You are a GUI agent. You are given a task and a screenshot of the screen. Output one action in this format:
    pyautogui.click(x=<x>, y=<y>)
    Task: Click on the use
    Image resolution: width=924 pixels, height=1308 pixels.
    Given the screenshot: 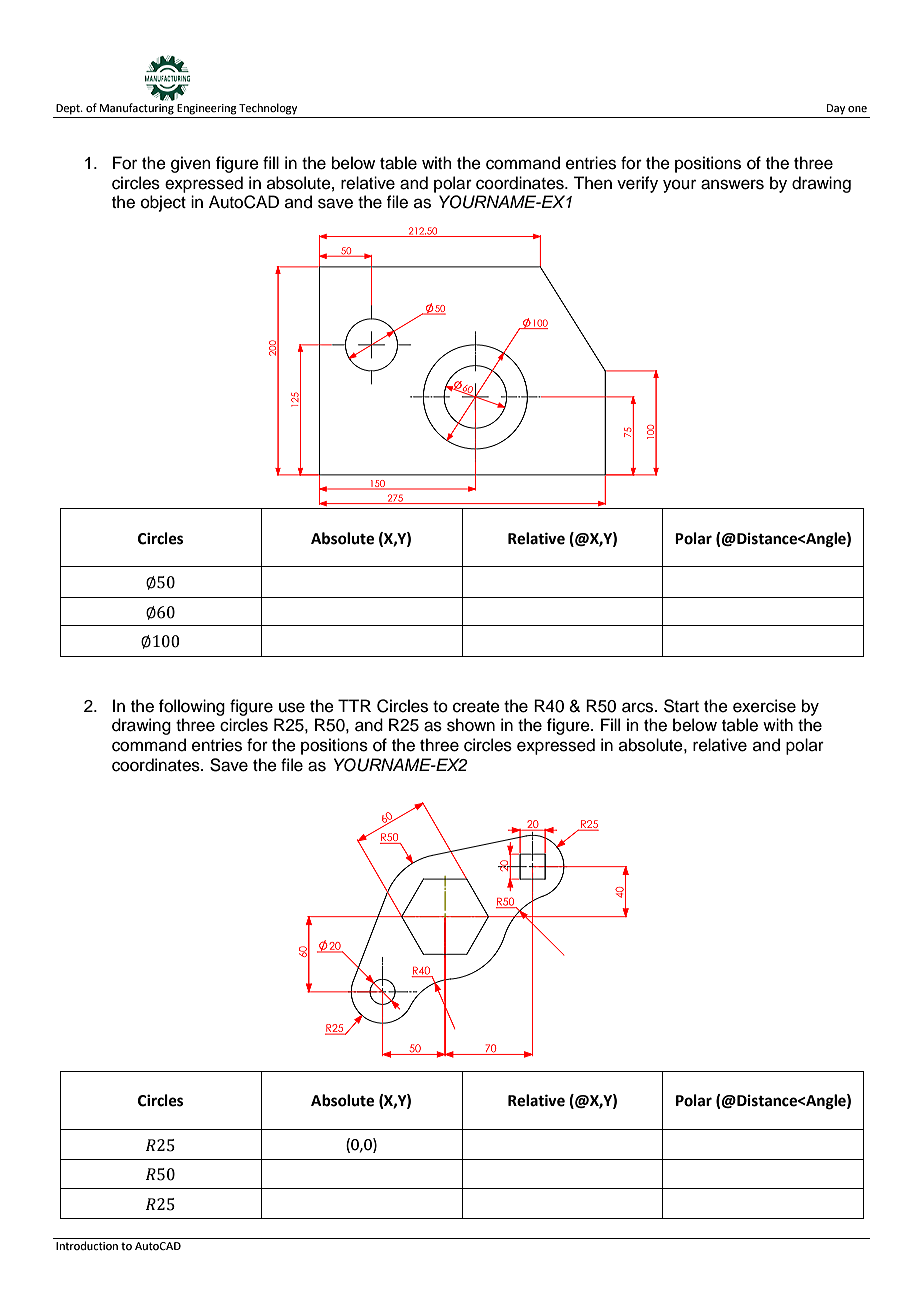 What is the action you would take?
    pyautogui.click(x=292, y=707)
